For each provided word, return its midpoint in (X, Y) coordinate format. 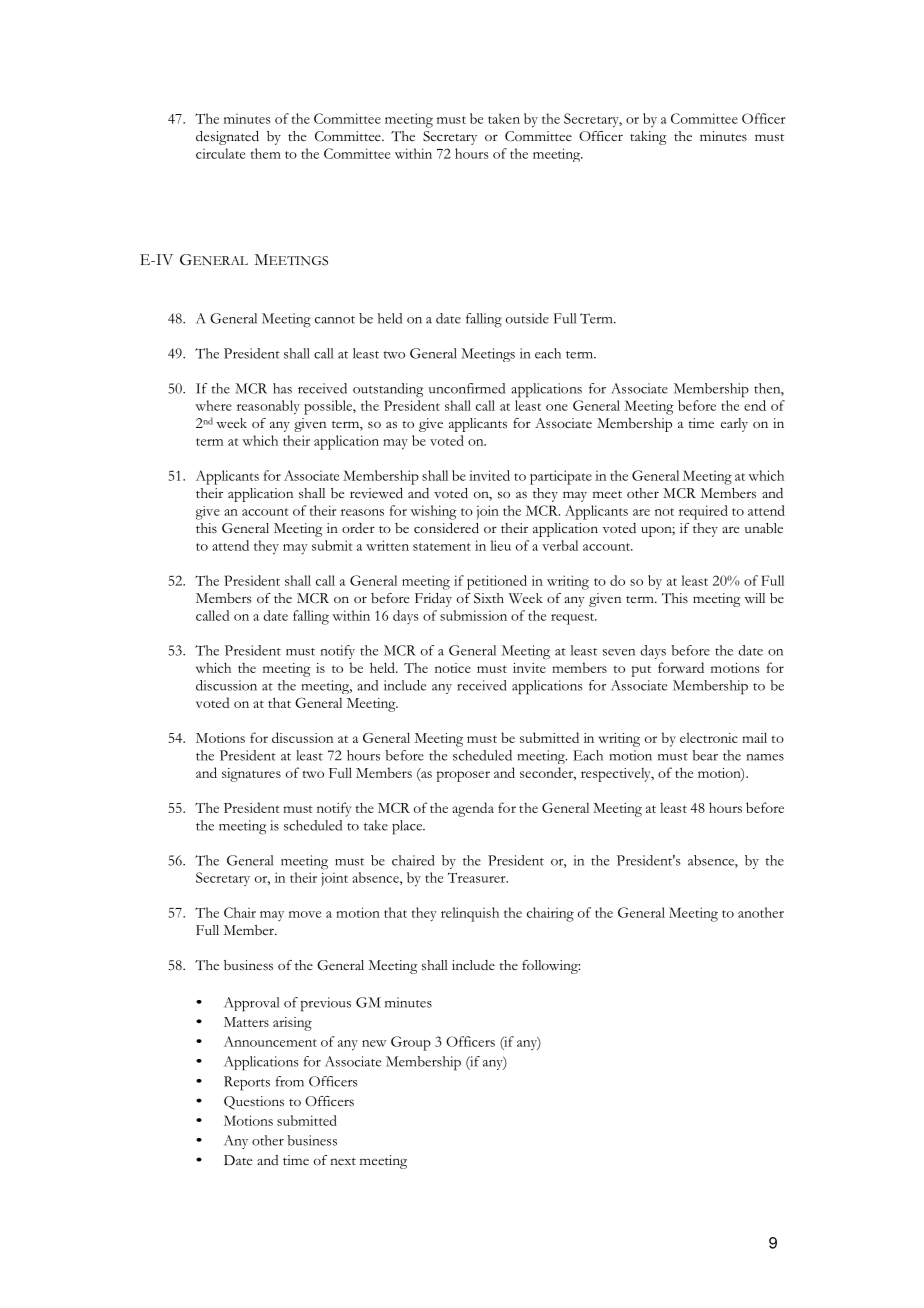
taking (648, 138)
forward (681, 667)
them (266, 153)
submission (473, 615)
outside (527, 318)
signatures (251, 775)
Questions (254, 1103)
